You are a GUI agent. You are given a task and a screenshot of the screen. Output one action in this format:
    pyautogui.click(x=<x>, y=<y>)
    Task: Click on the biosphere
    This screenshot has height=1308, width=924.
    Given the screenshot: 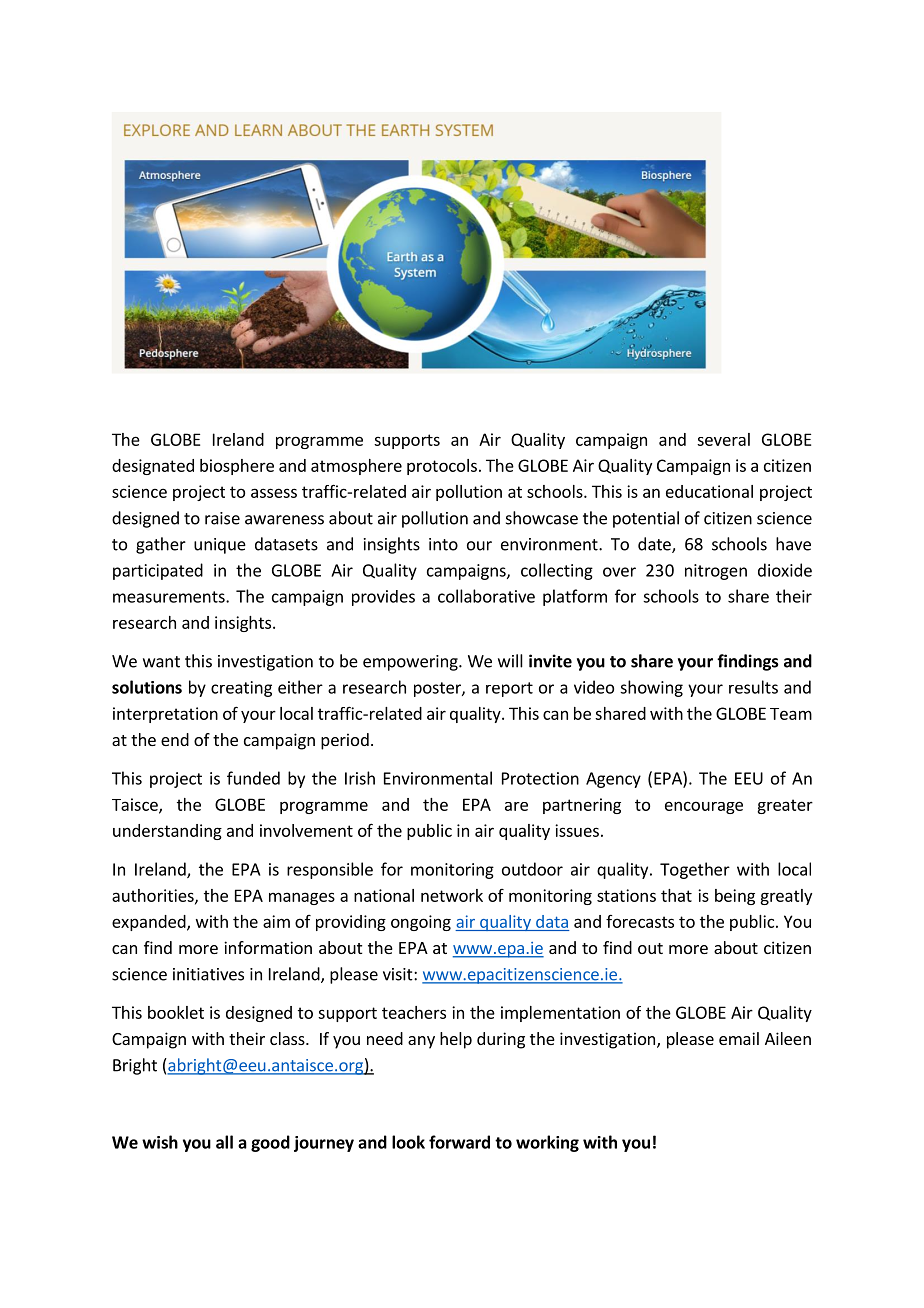 What is the action you would take?
    pyautogui.click(x=237, y=467)
